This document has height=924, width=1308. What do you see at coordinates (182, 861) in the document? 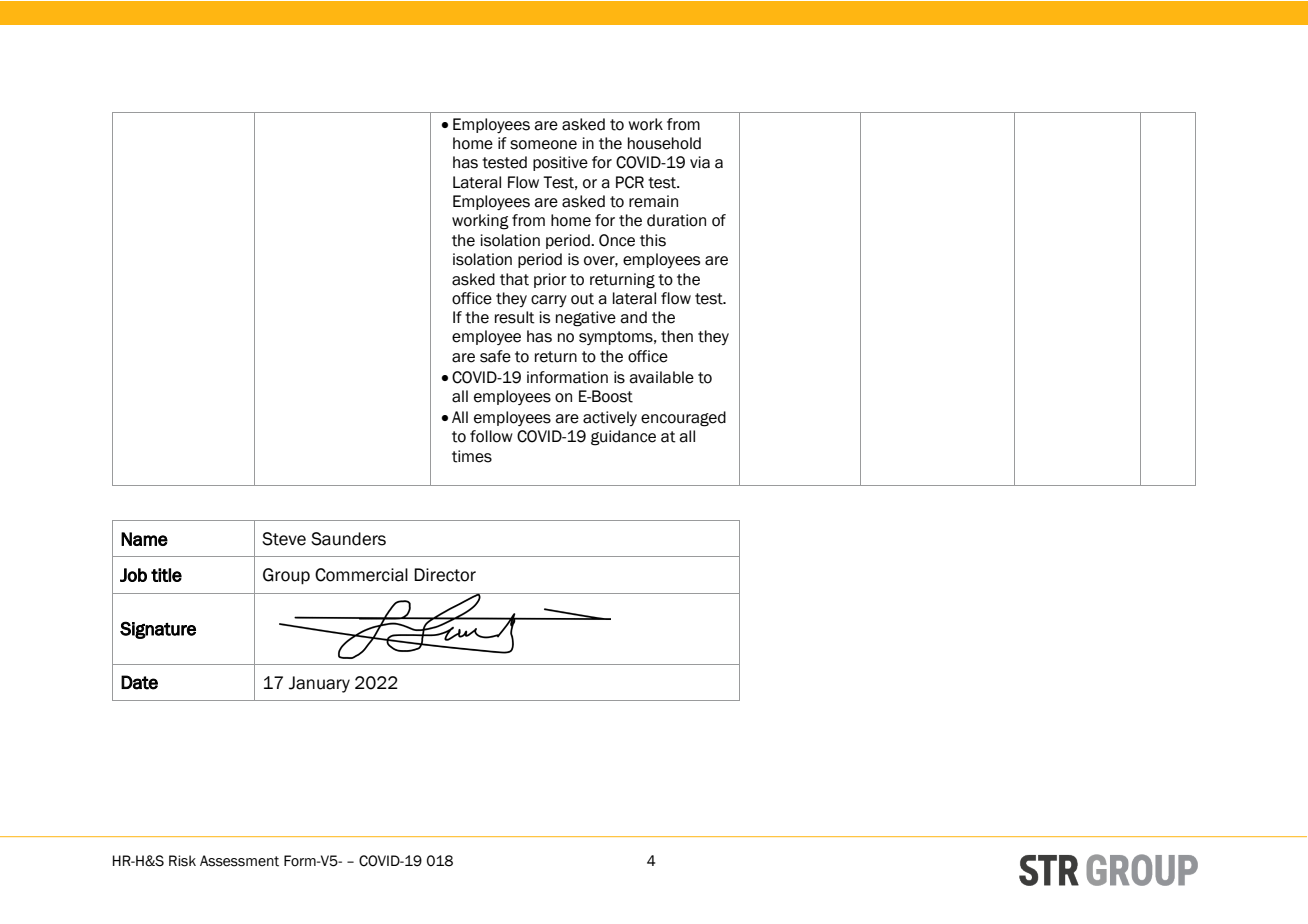
I see `Risk` at bounding box center [182, 861].
